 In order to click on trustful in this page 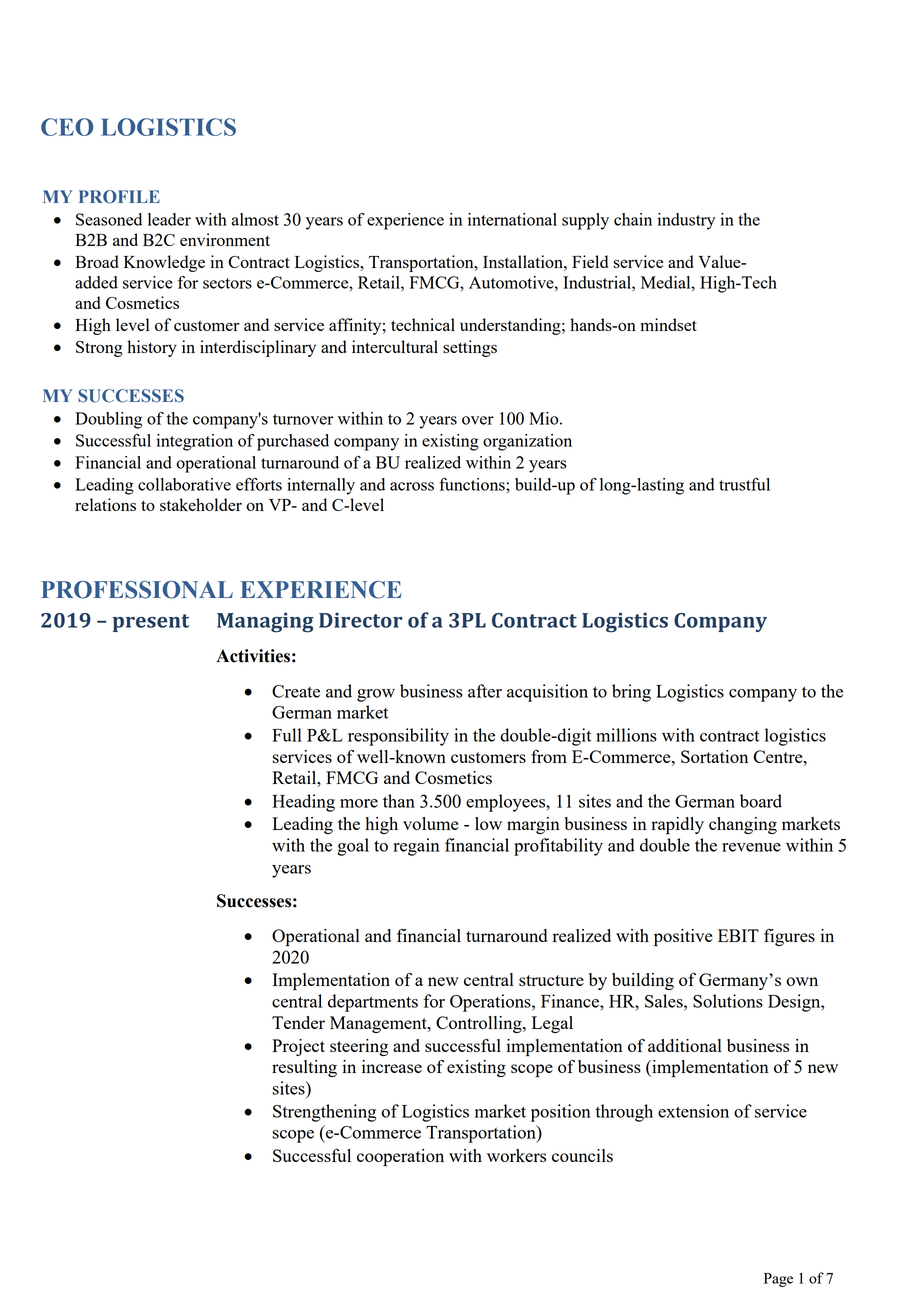, I will do `click(744, 484)`.
